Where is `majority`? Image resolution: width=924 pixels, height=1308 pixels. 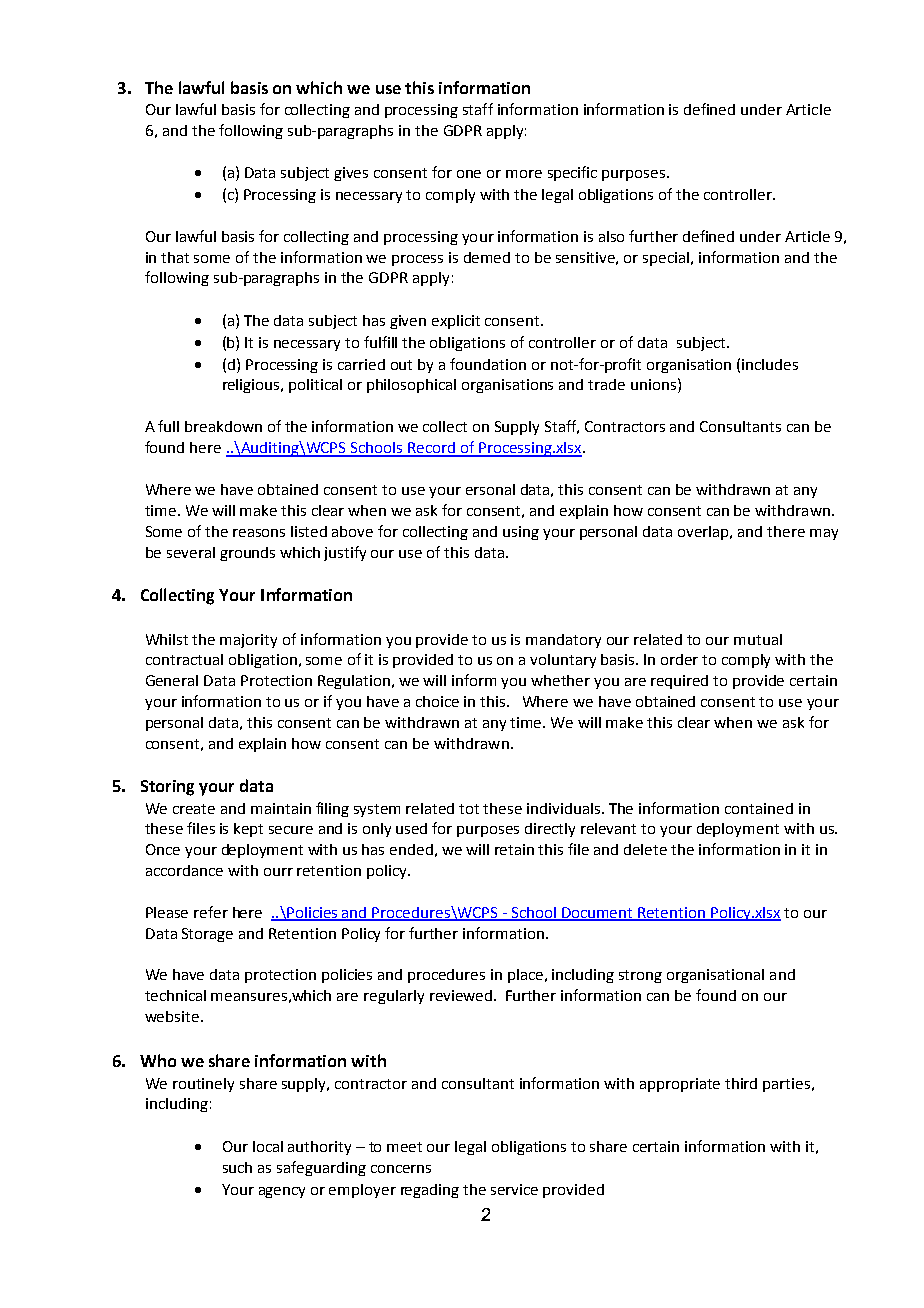 majority is located at coordinates (248, 641).
